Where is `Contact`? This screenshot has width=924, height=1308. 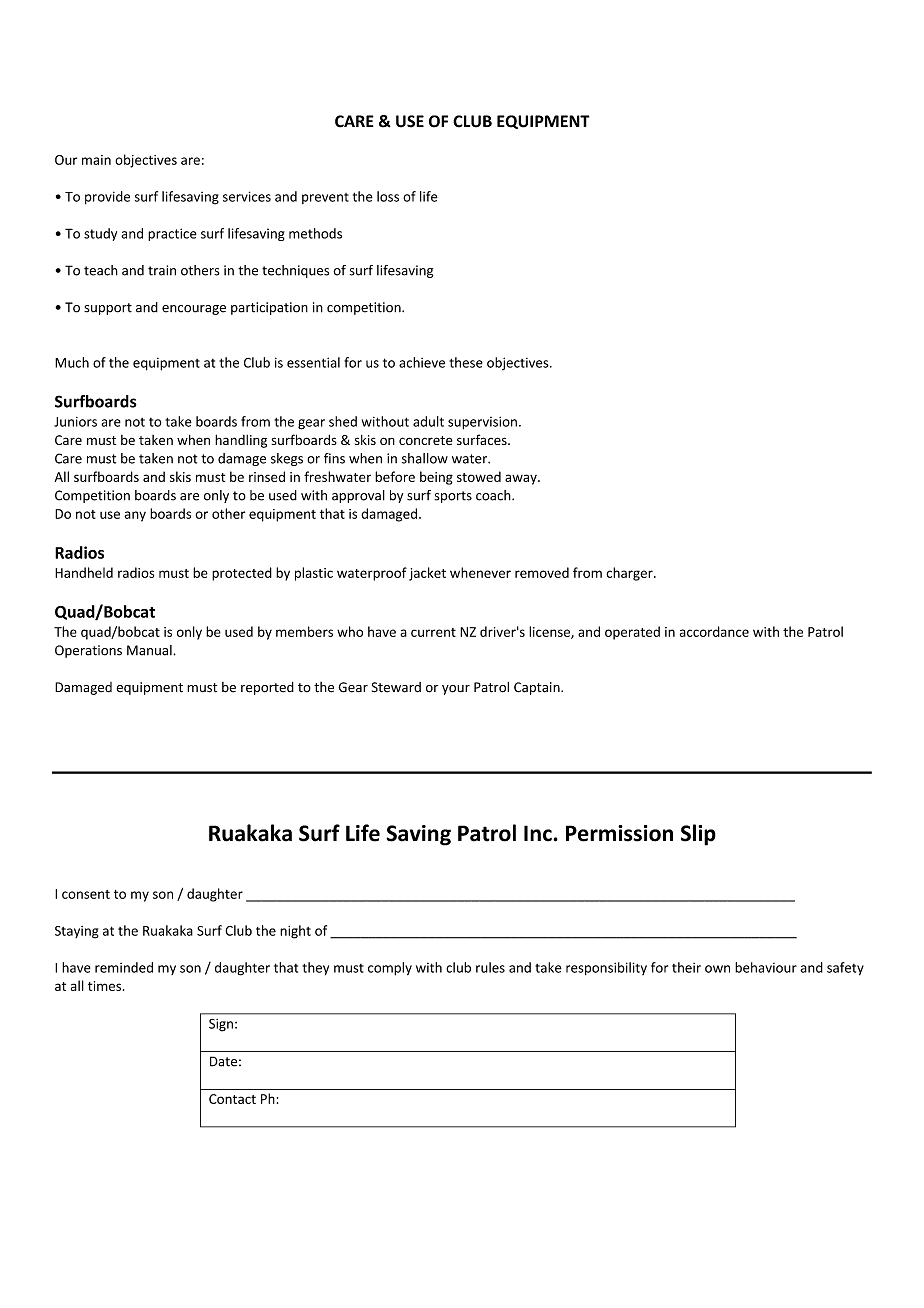 Contact is located at coordinates (232, 1099).
